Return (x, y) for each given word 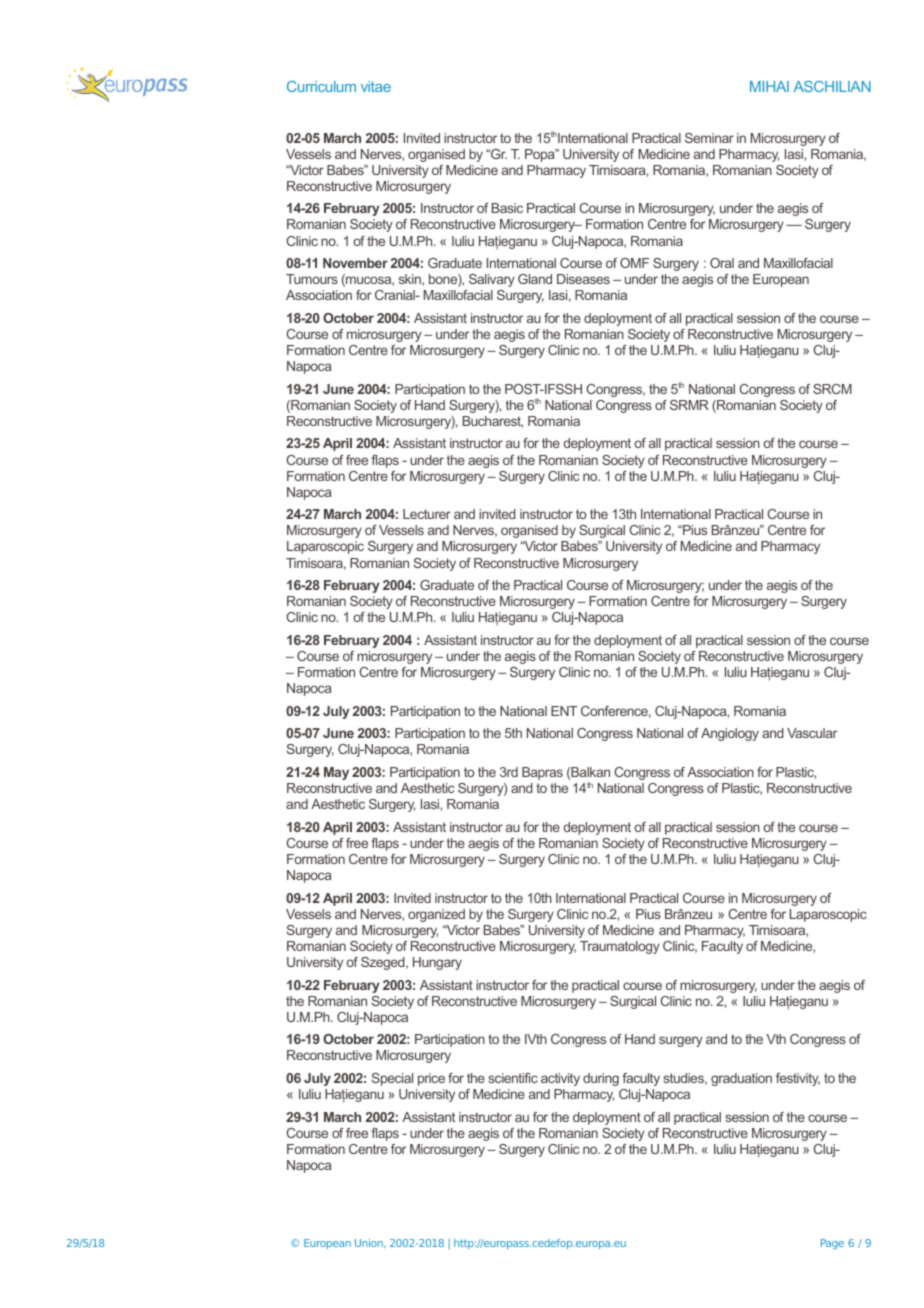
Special (392, 1079)
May (336, 773)
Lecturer (427, 514)
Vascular (812, 733)
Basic (507, 208)
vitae (376, 86)
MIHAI (769, 86)
